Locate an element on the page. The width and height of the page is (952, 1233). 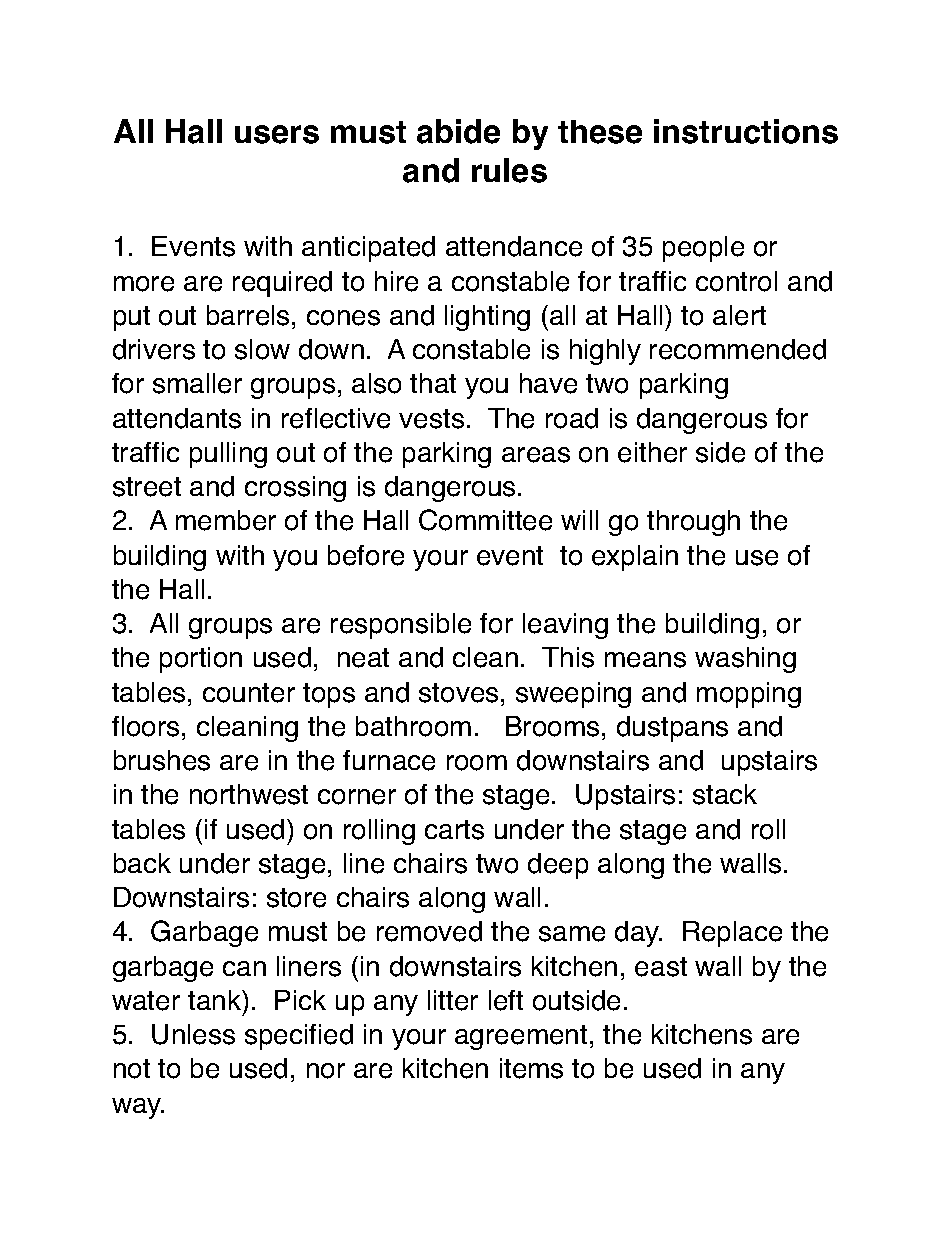
means is located at coordinates (645, 660).
